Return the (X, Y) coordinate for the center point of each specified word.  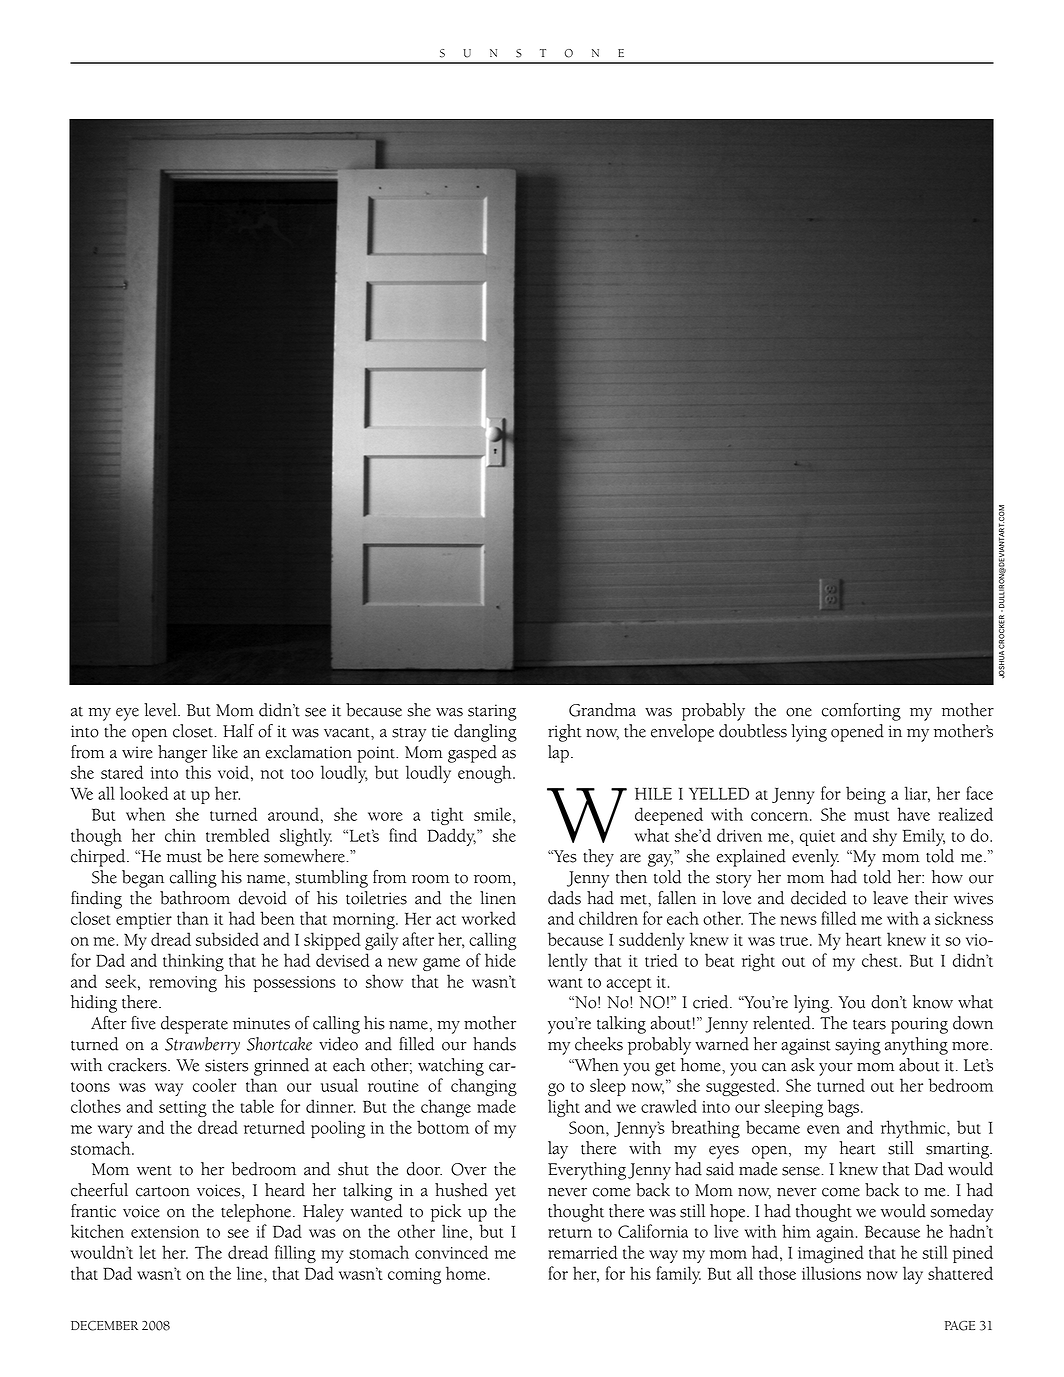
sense (801, 1171)
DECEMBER (104, 1326)
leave (890, 898)
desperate (194, 1025)
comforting (861, 712)
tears (869, 1024)
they (598, 858)
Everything (587, 1171)
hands (494, 1044)
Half (238, 731)
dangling (485, 733)
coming (414, 1276)
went (154, 1171)
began (143, 879)
